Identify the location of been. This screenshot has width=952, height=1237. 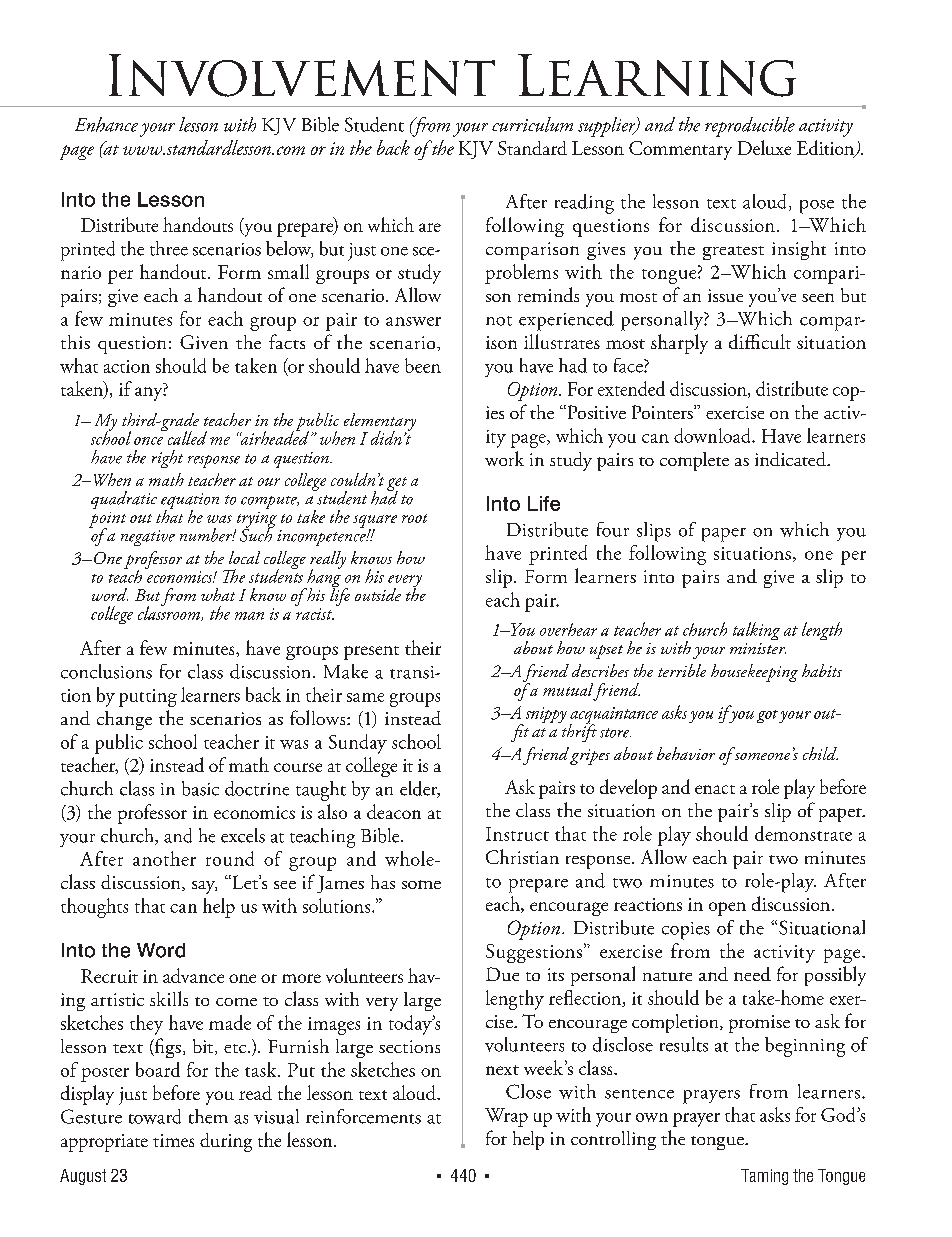
(423, 365).
